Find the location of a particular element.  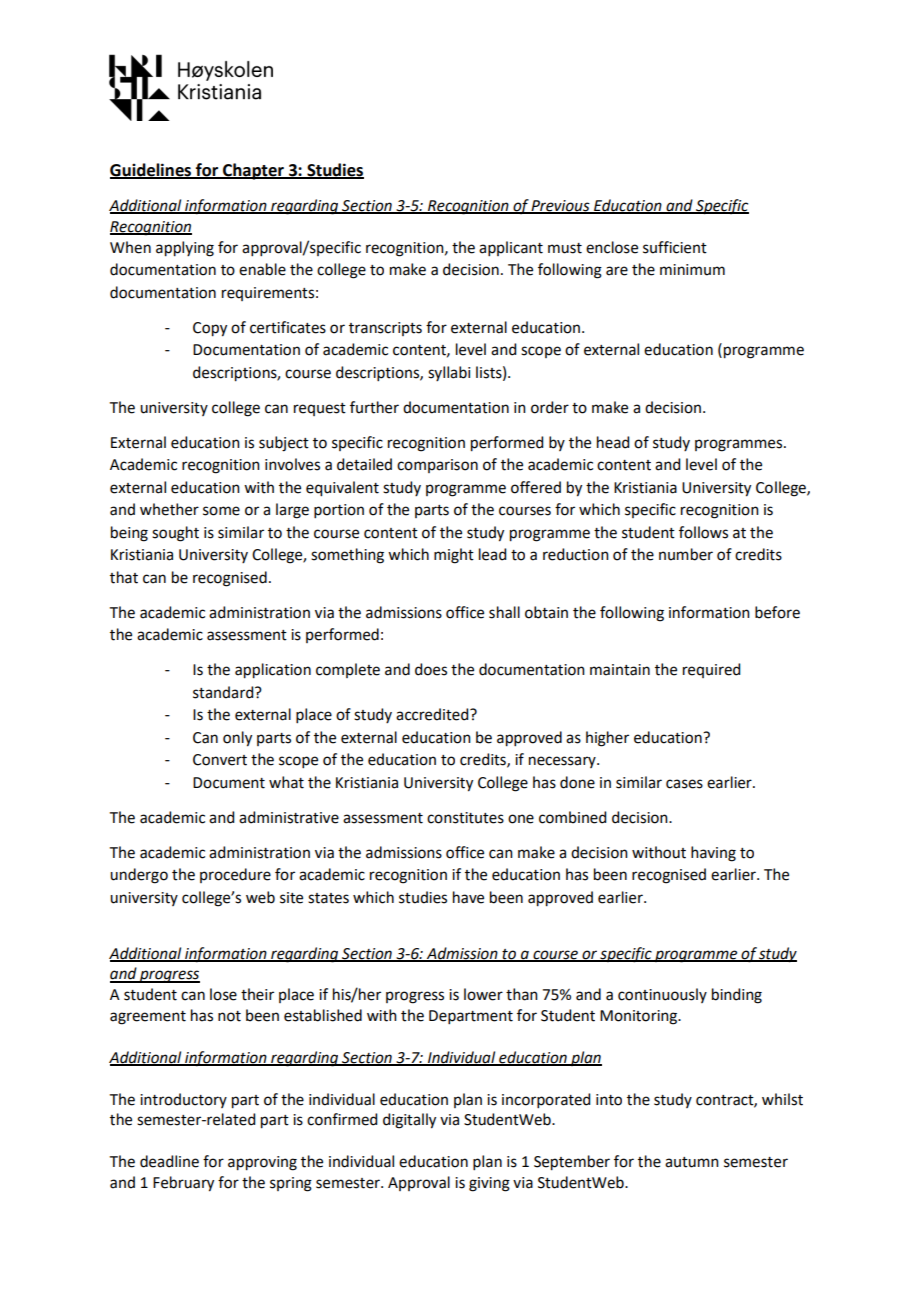

does is located at coordinates (431, 669).
